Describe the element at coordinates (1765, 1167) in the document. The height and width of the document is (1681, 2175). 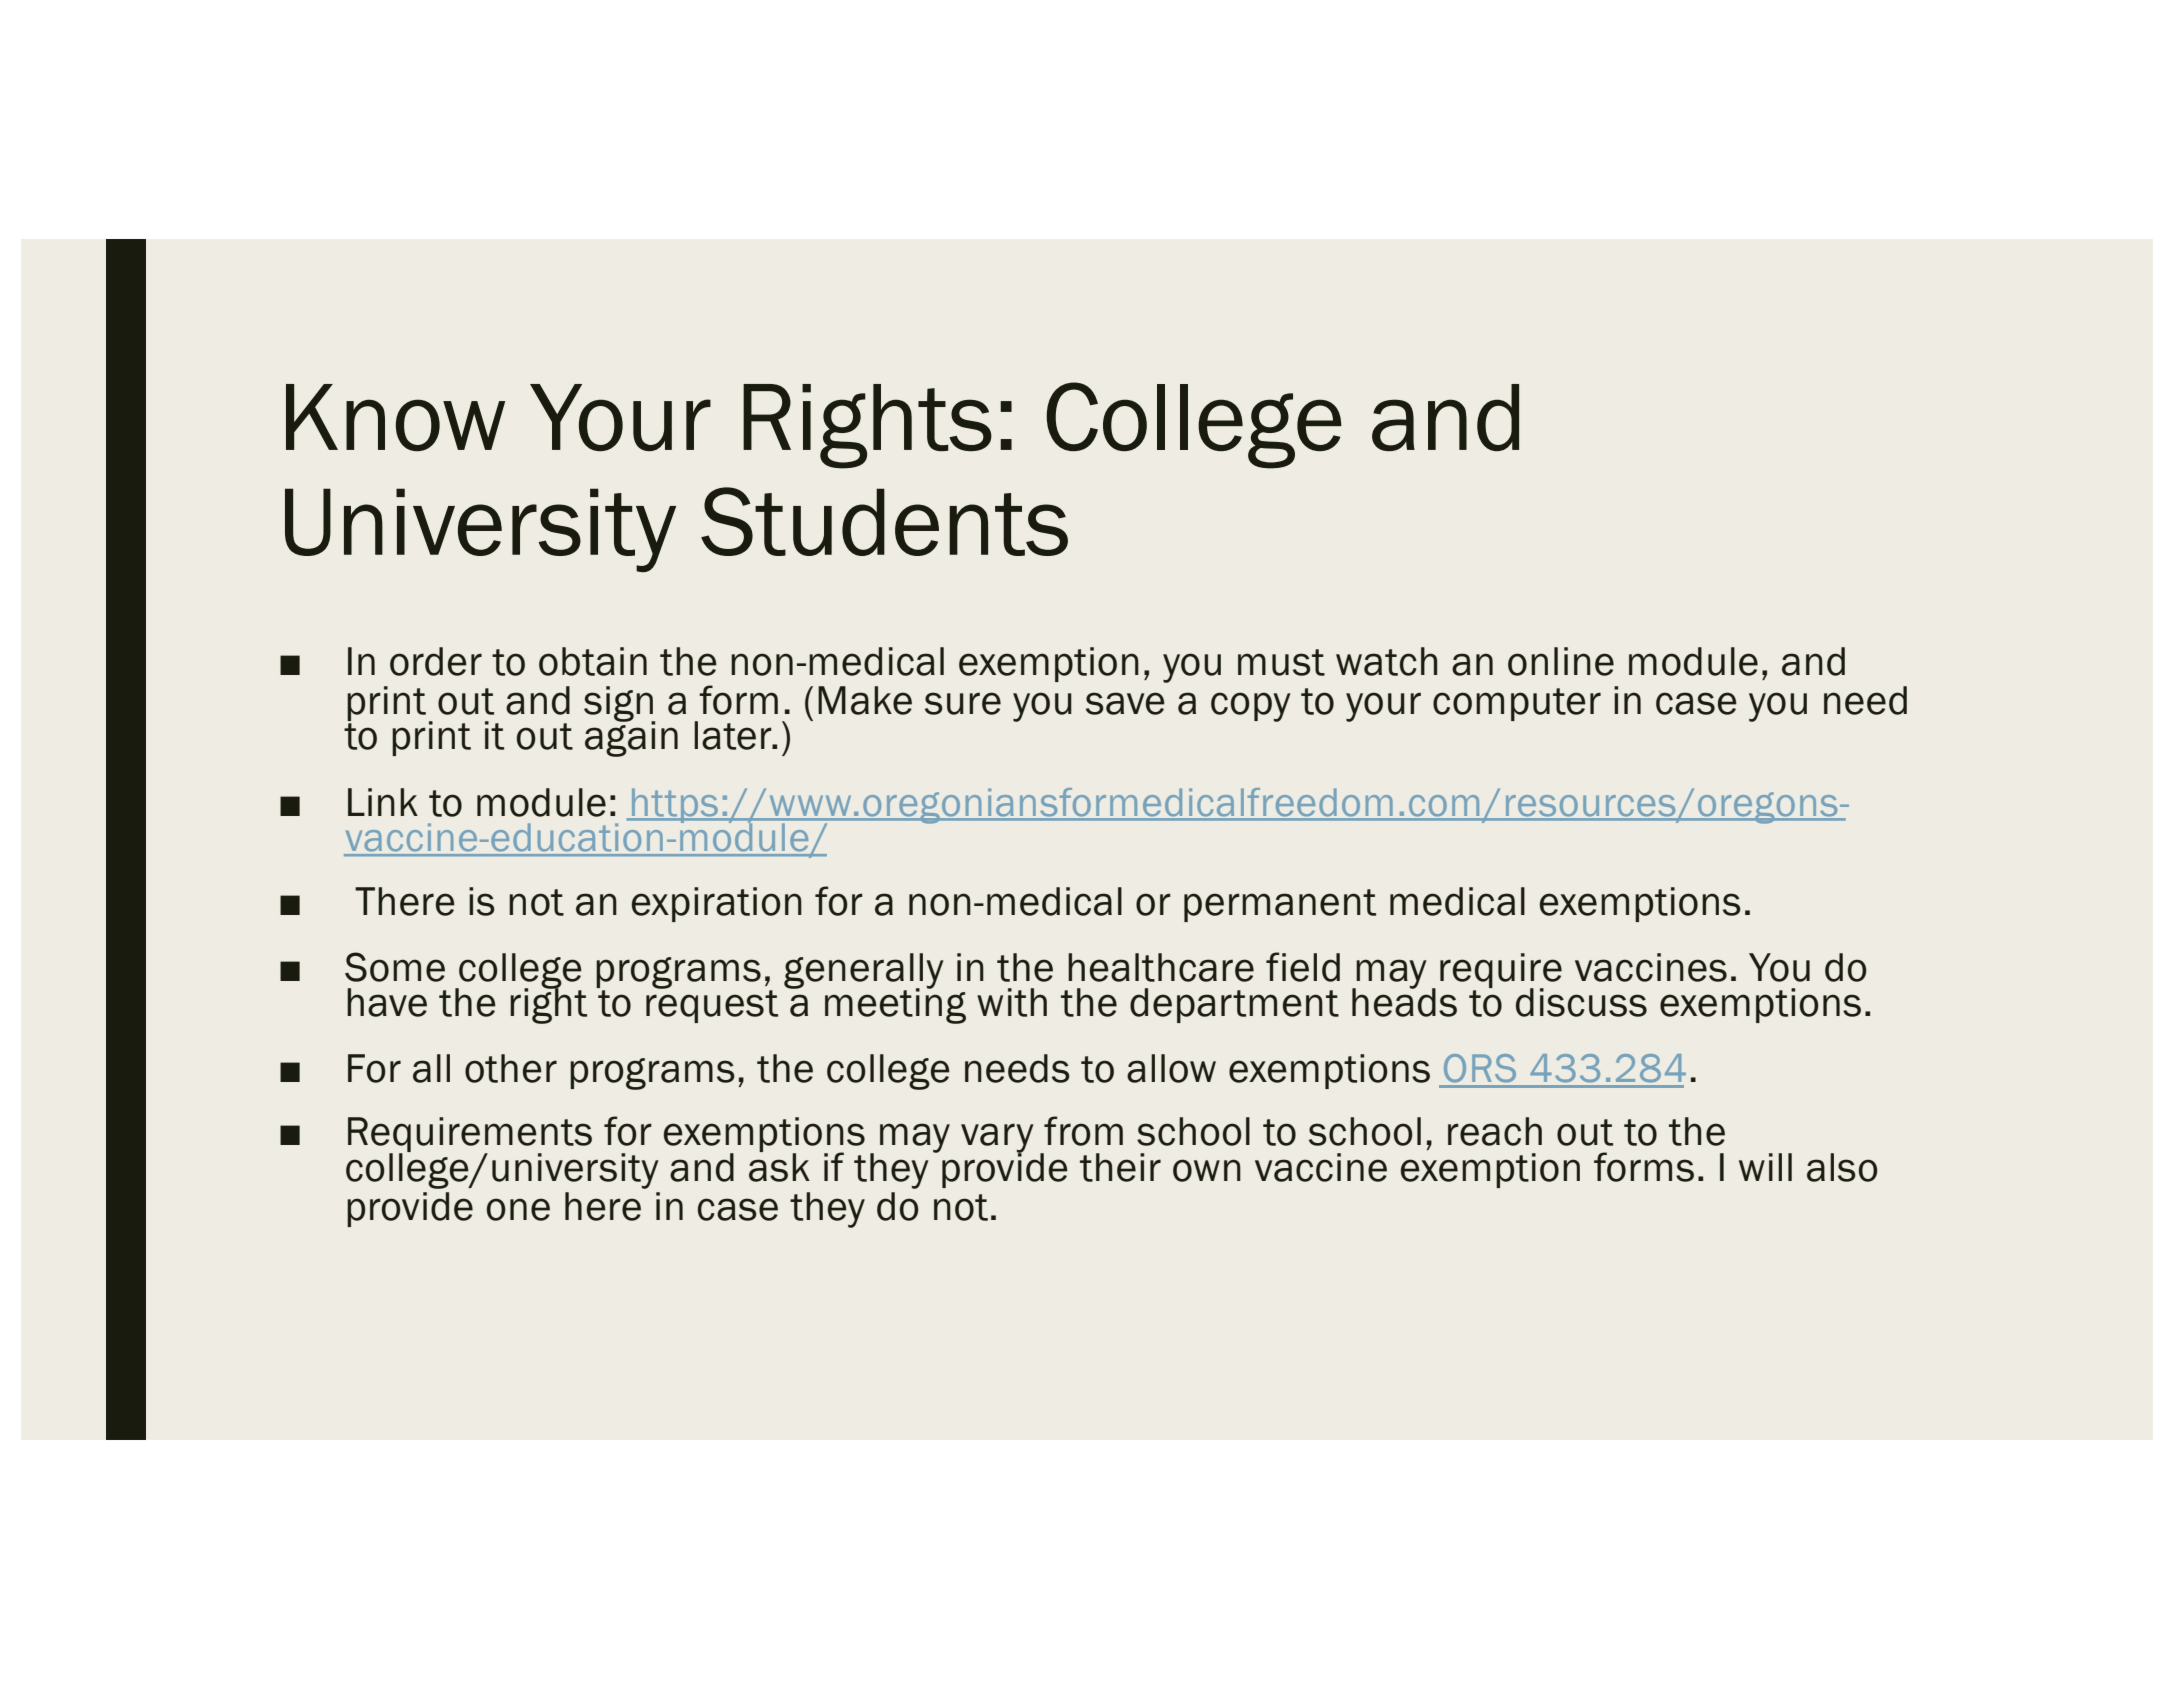
I see `will` at that location.
